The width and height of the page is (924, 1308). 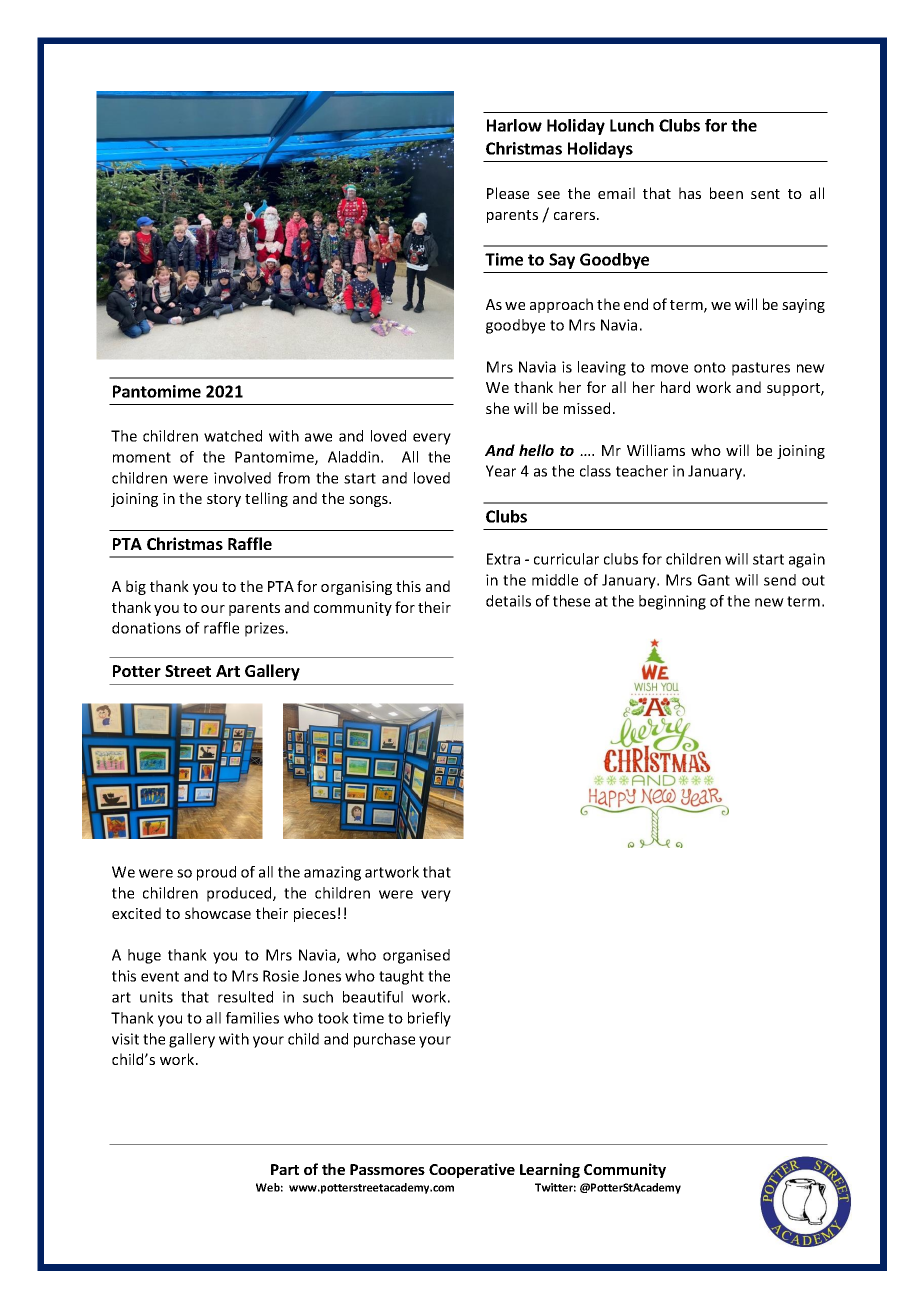 What do you see at coordinates (550, 1170) in the page?
I see `Learning` at bounding box center [550, 1170].
